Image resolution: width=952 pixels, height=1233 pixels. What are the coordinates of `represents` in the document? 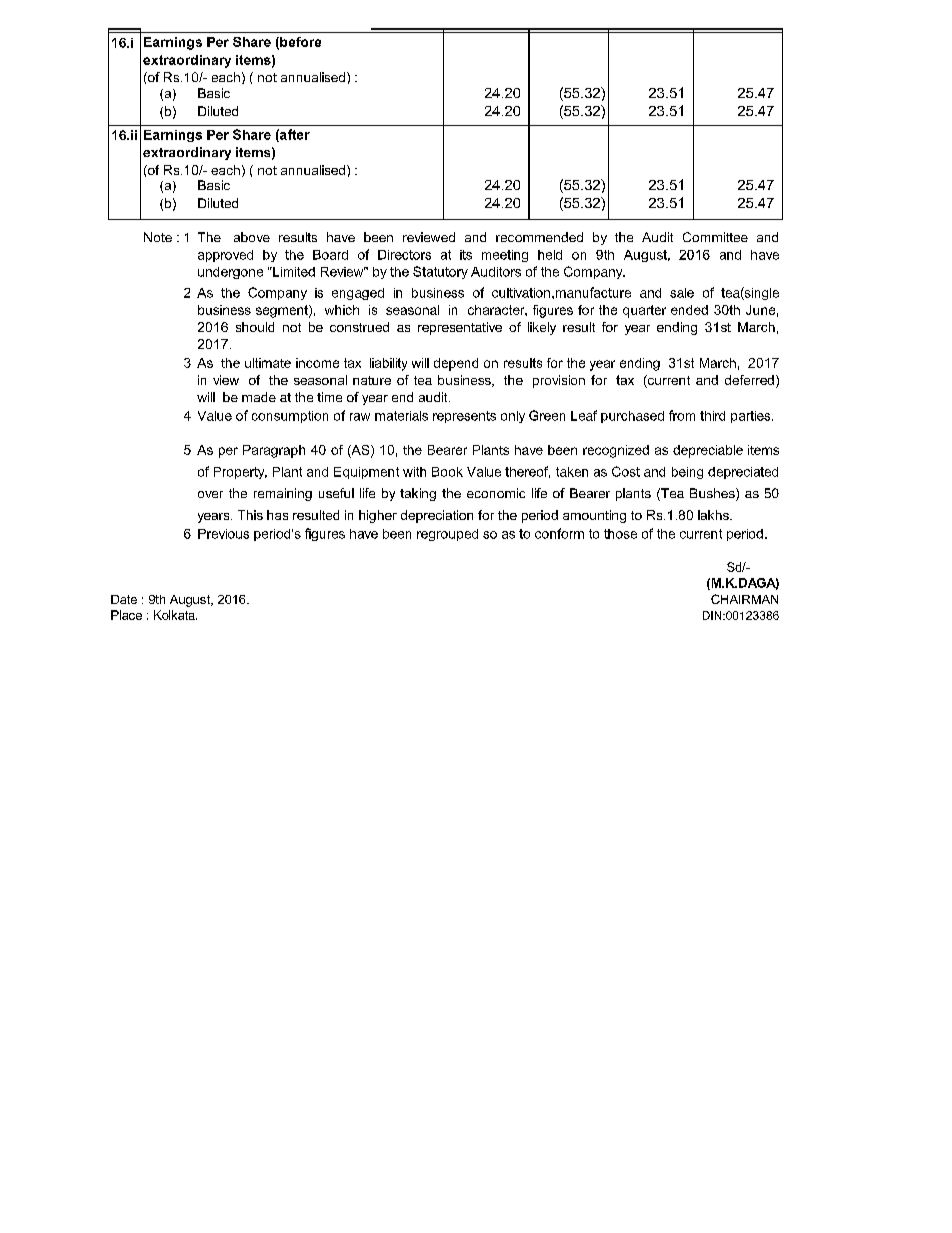 It's located at (464, 417).
